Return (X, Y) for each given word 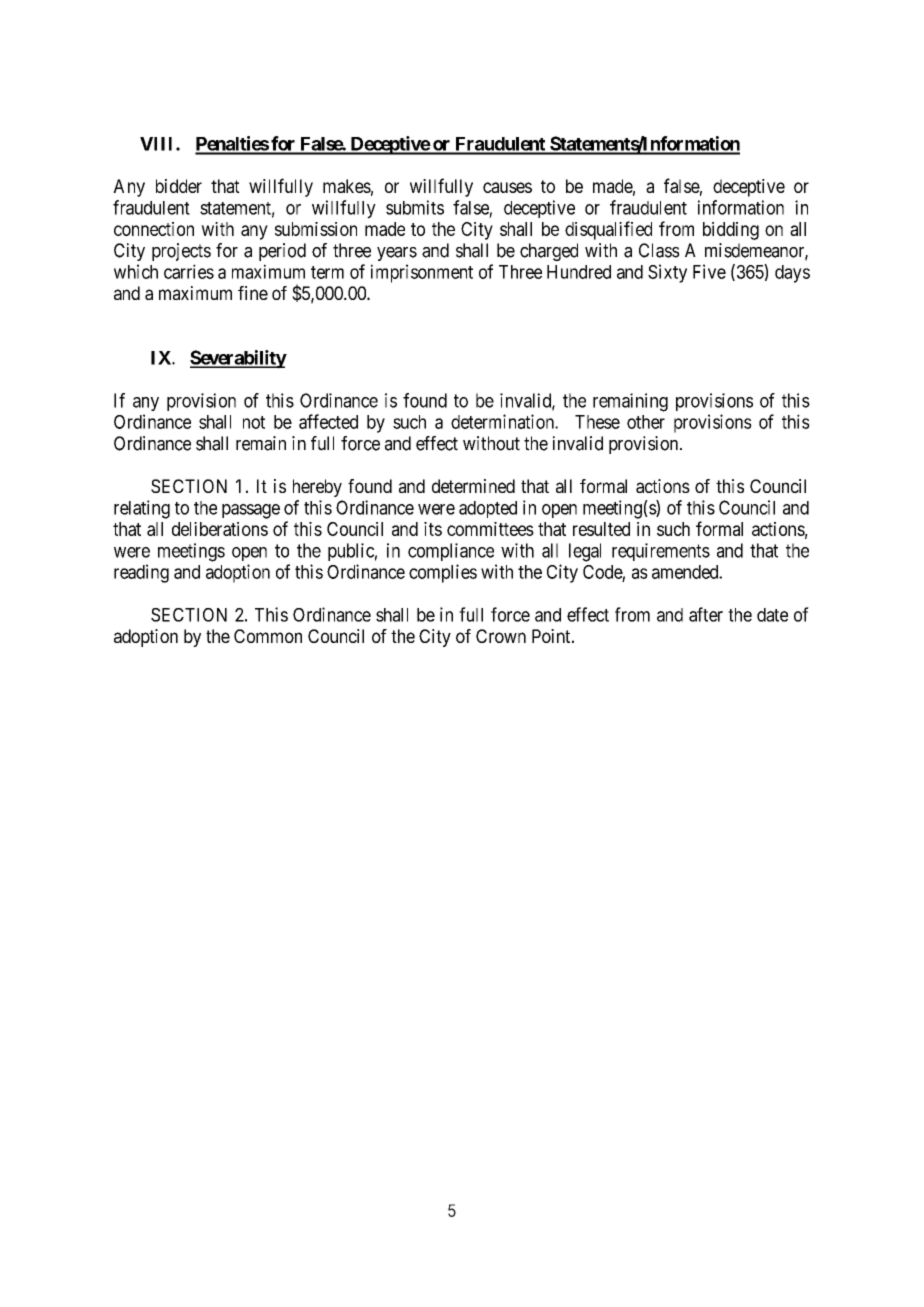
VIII (158, 144)
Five (709, 271)
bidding (731, 231)
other (646, 422)
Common (268, 636)
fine (253, 293)
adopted (488, 509)
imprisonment (422, 273)
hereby (317, 488)
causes (507, 187)
